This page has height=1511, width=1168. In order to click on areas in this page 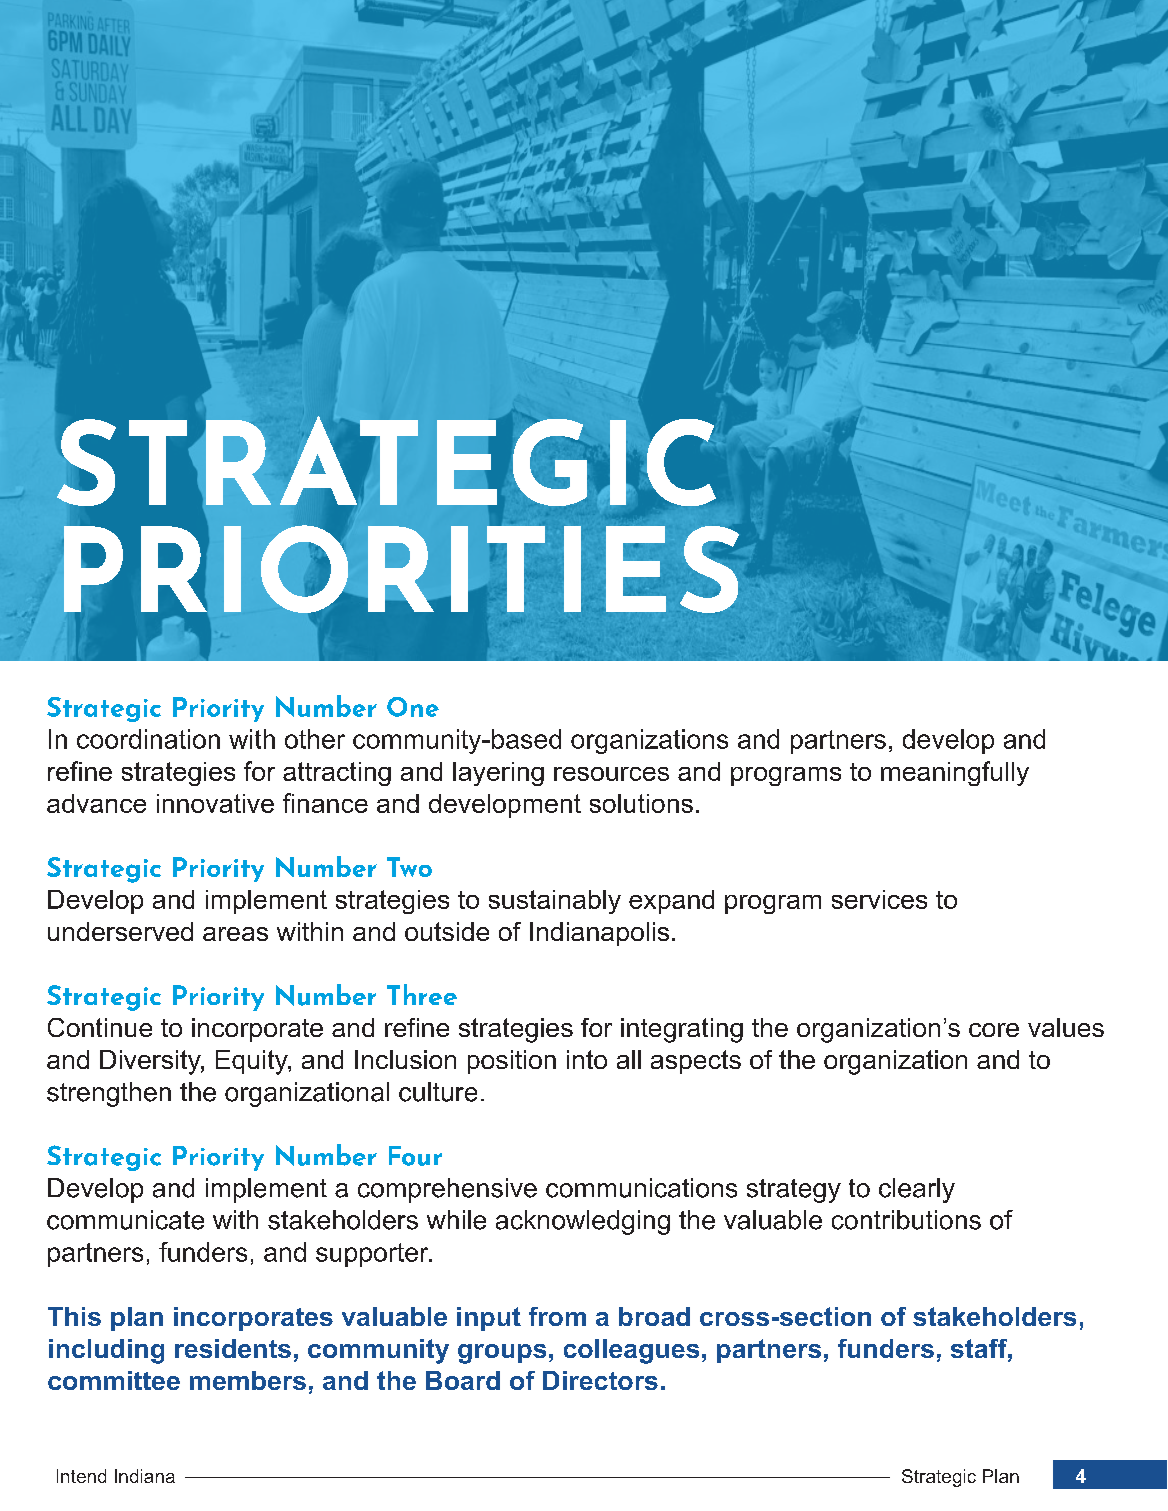, I will do `click(235, 934)`.
